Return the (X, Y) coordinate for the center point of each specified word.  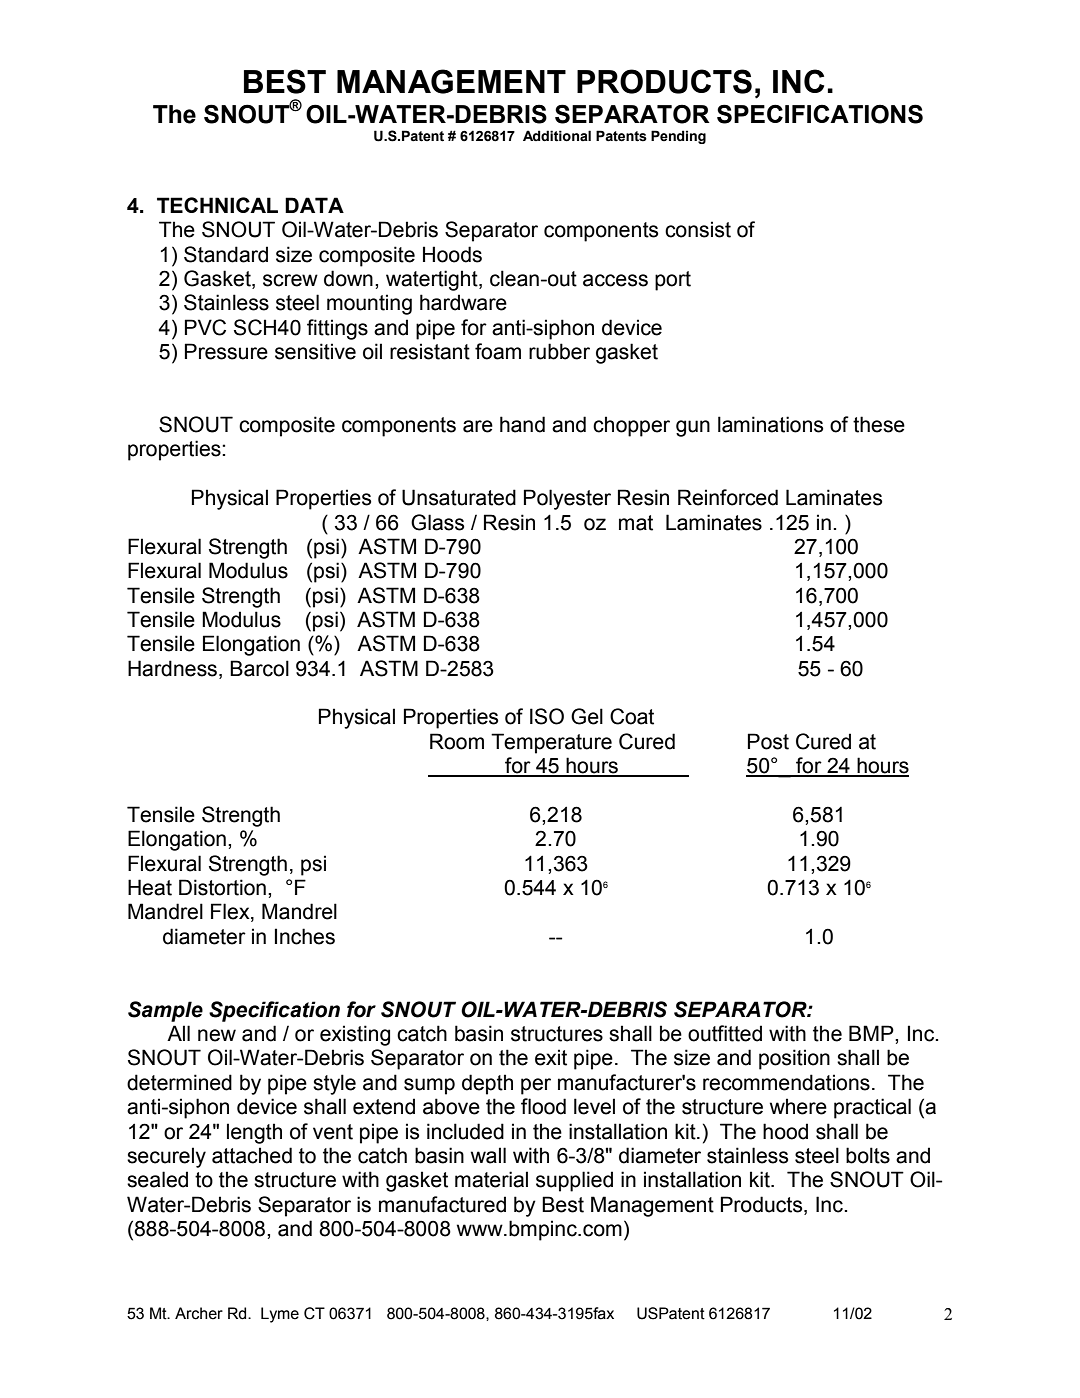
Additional (557, 136)
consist (698, 229)
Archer (199, 1313)
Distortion (222, 887)
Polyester (567, 499)
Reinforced (728, 497)
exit (551, 1057)
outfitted (725, 1033)
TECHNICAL (217, 205)
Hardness (174, 668)
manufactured (442, 1204)
